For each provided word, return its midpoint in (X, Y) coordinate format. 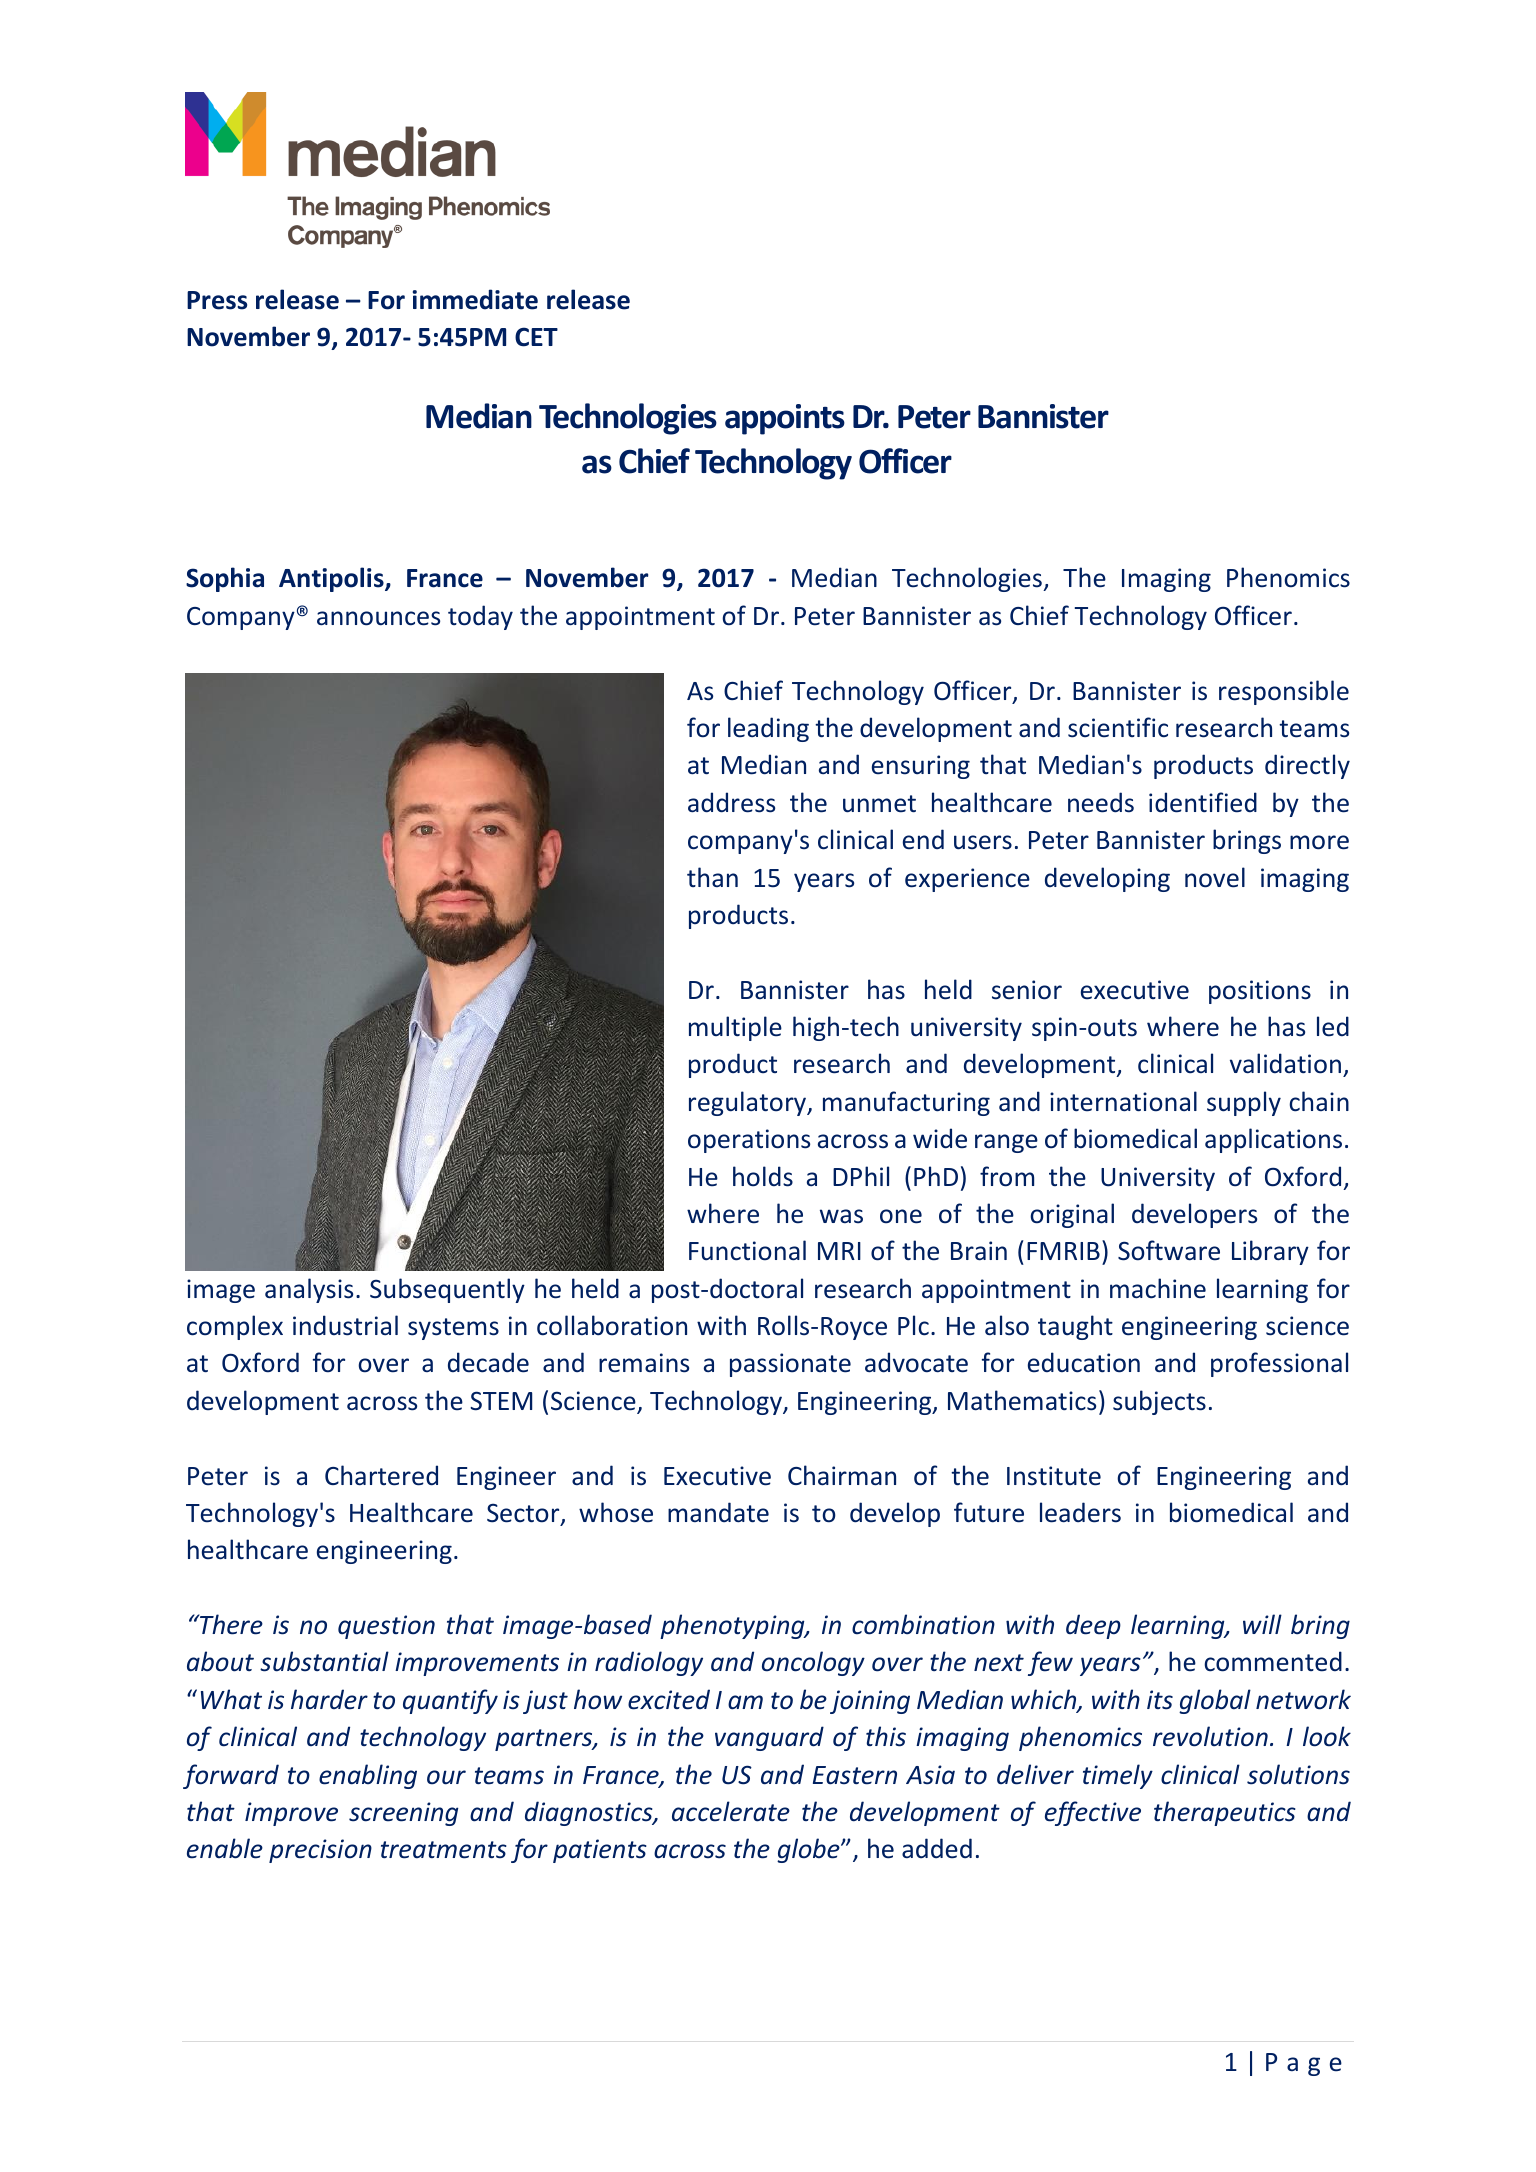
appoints (785, 419)
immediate (475, 299)
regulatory (749, 1103)
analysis (309, 1290)
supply (1244, 1103)
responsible (1284, 692)
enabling (368, 1776)
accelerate (731, 1811)
